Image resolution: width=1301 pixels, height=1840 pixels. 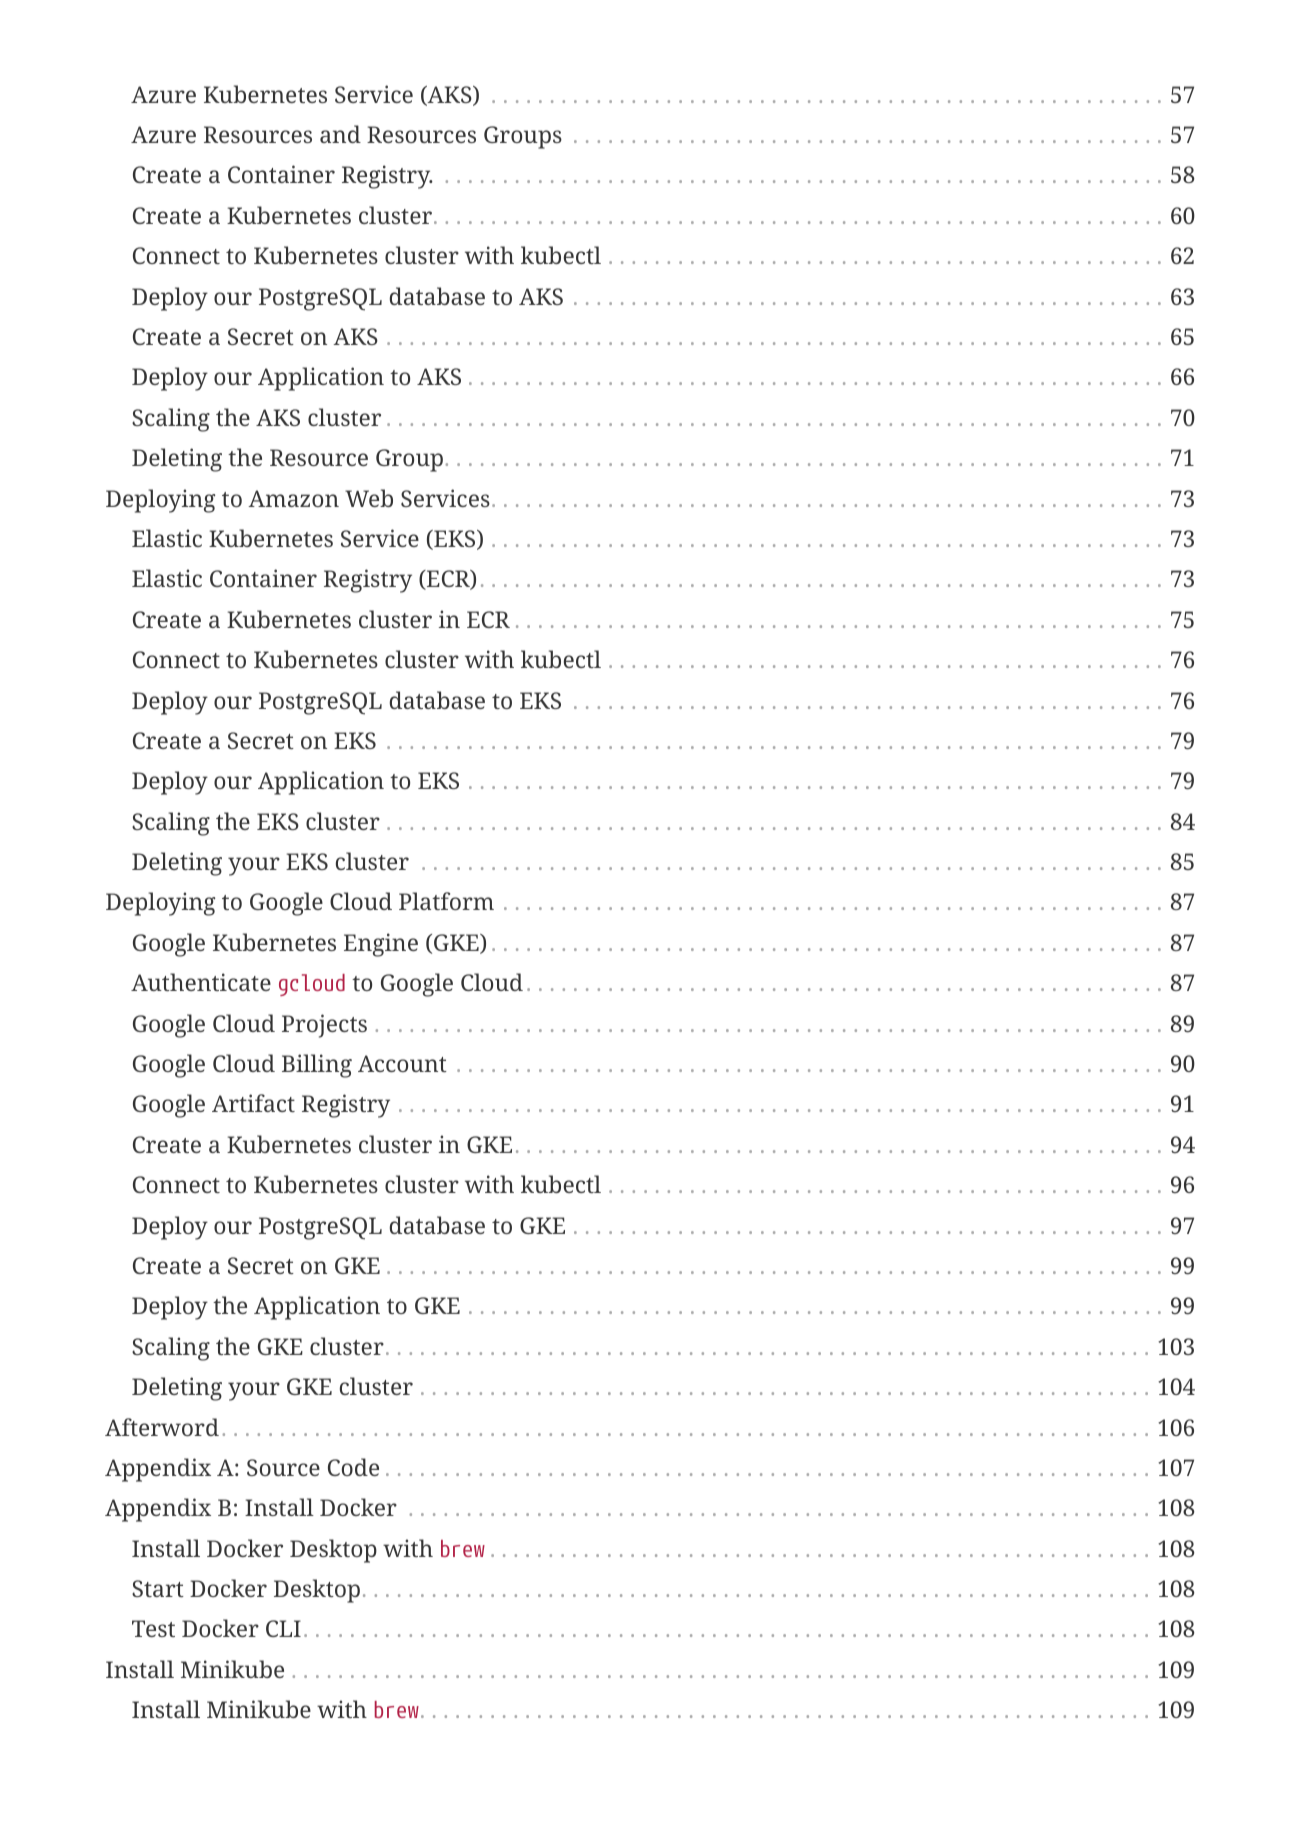 What do you see at coordinates (158, 1588) in the screenshot?
I see `Start` at bounding box center [158, 1588].
